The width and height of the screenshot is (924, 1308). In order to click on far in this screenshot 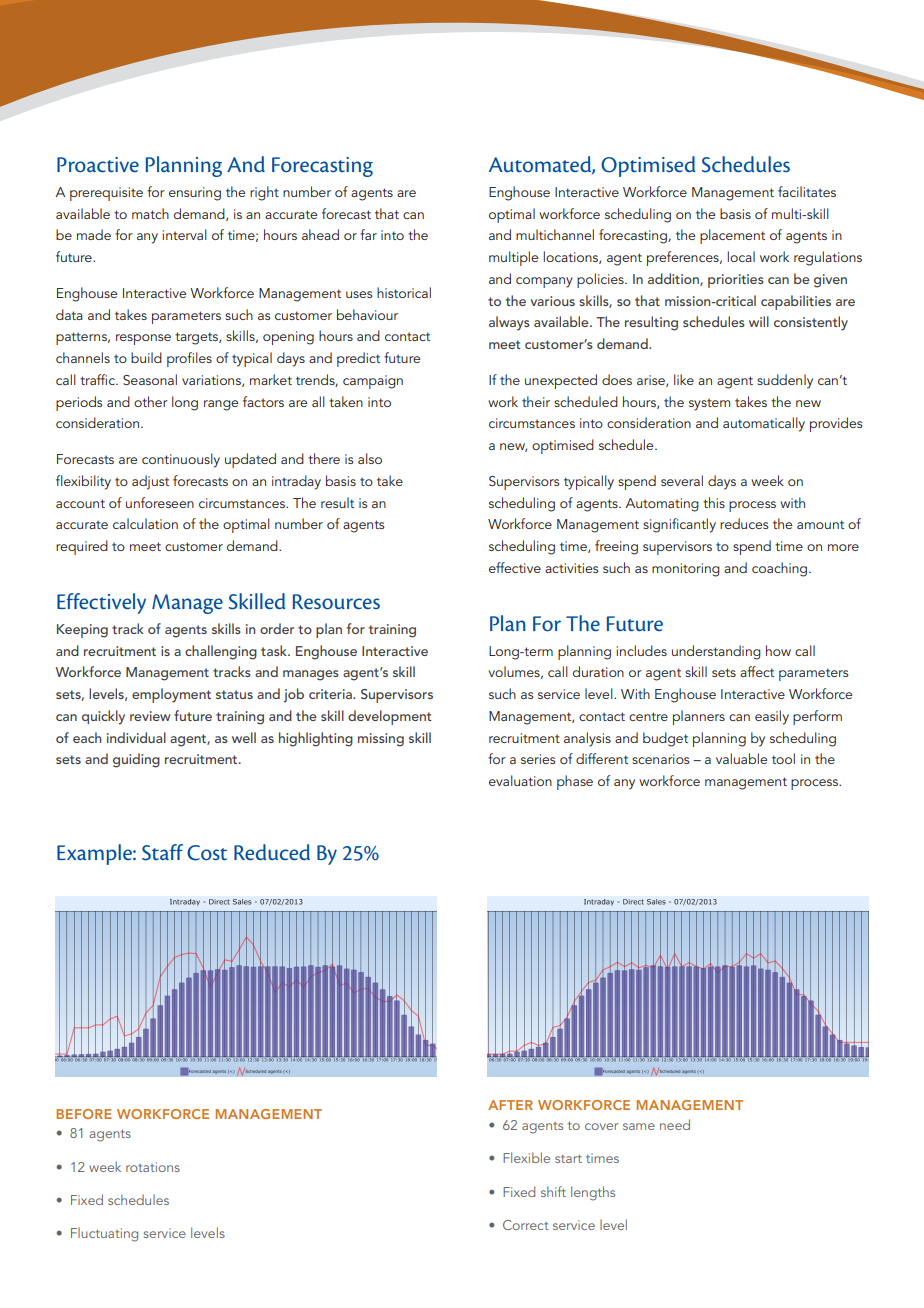, I will do `click(368, 234)`.
